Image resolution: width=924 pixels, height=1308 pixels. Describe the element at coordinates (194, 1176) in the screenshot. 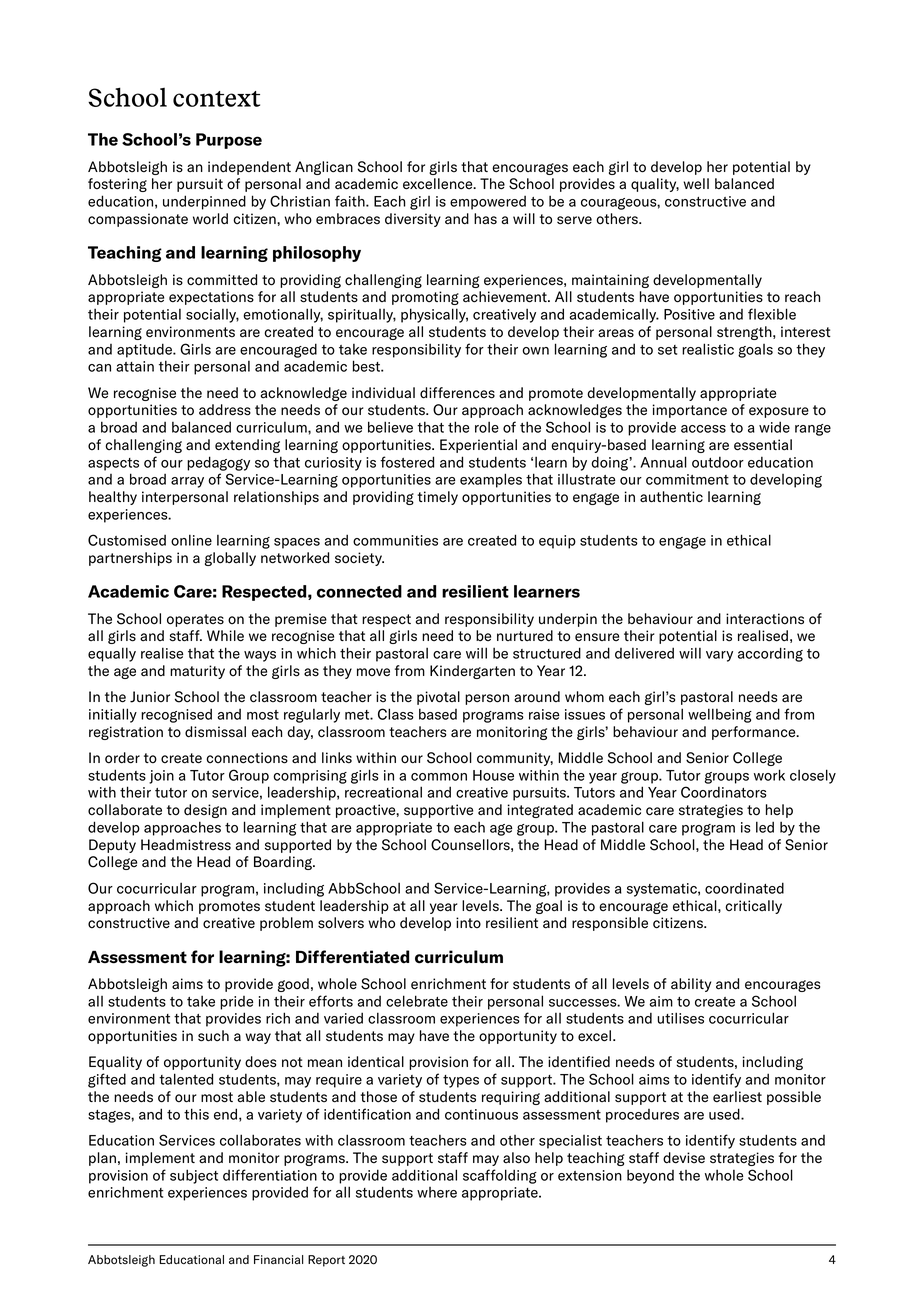

I see `subject` at that location.
